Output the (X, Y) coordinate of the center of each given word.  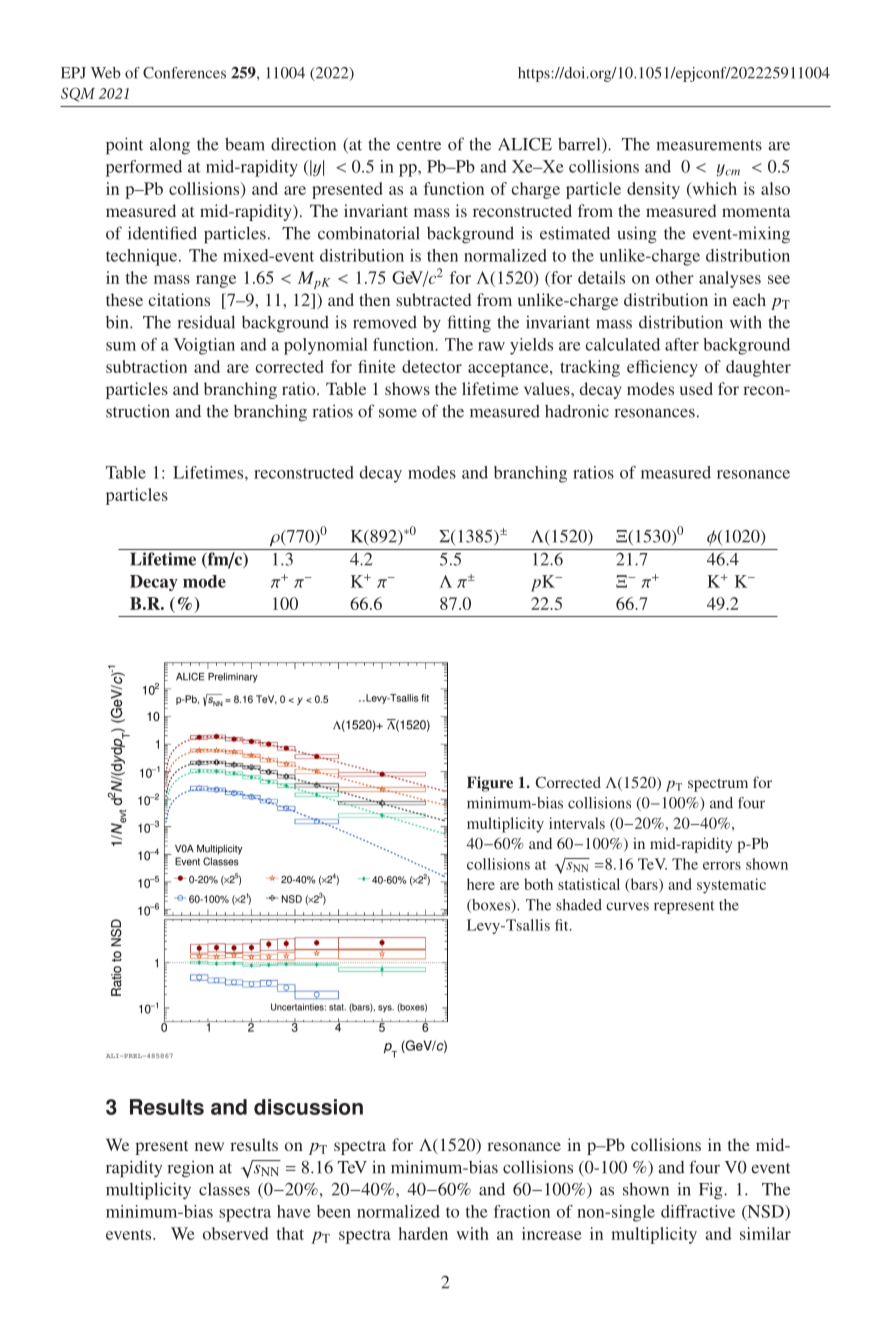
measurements (709, 145)
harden (423, 1233)
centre (419, 145)
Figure (490, 784)
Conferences (184, 73)
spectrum (718, 785)
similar (765, 1233)
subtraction (146, 366)
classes (224, 1189)
